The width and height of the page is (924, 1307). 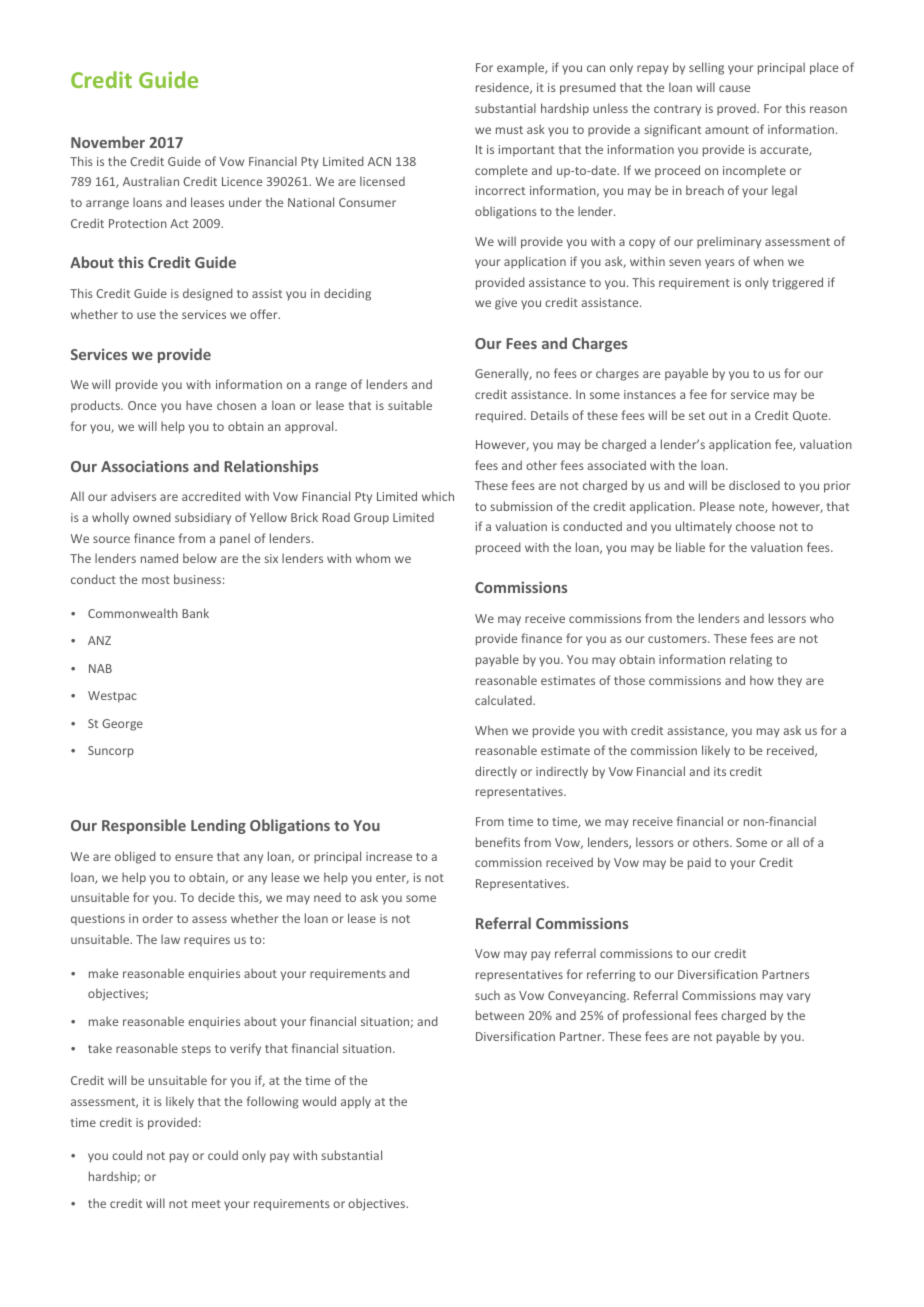 What do you see at coordinates (503, 88) in the page?
I see `residence` at bounding box center [503, 88].
